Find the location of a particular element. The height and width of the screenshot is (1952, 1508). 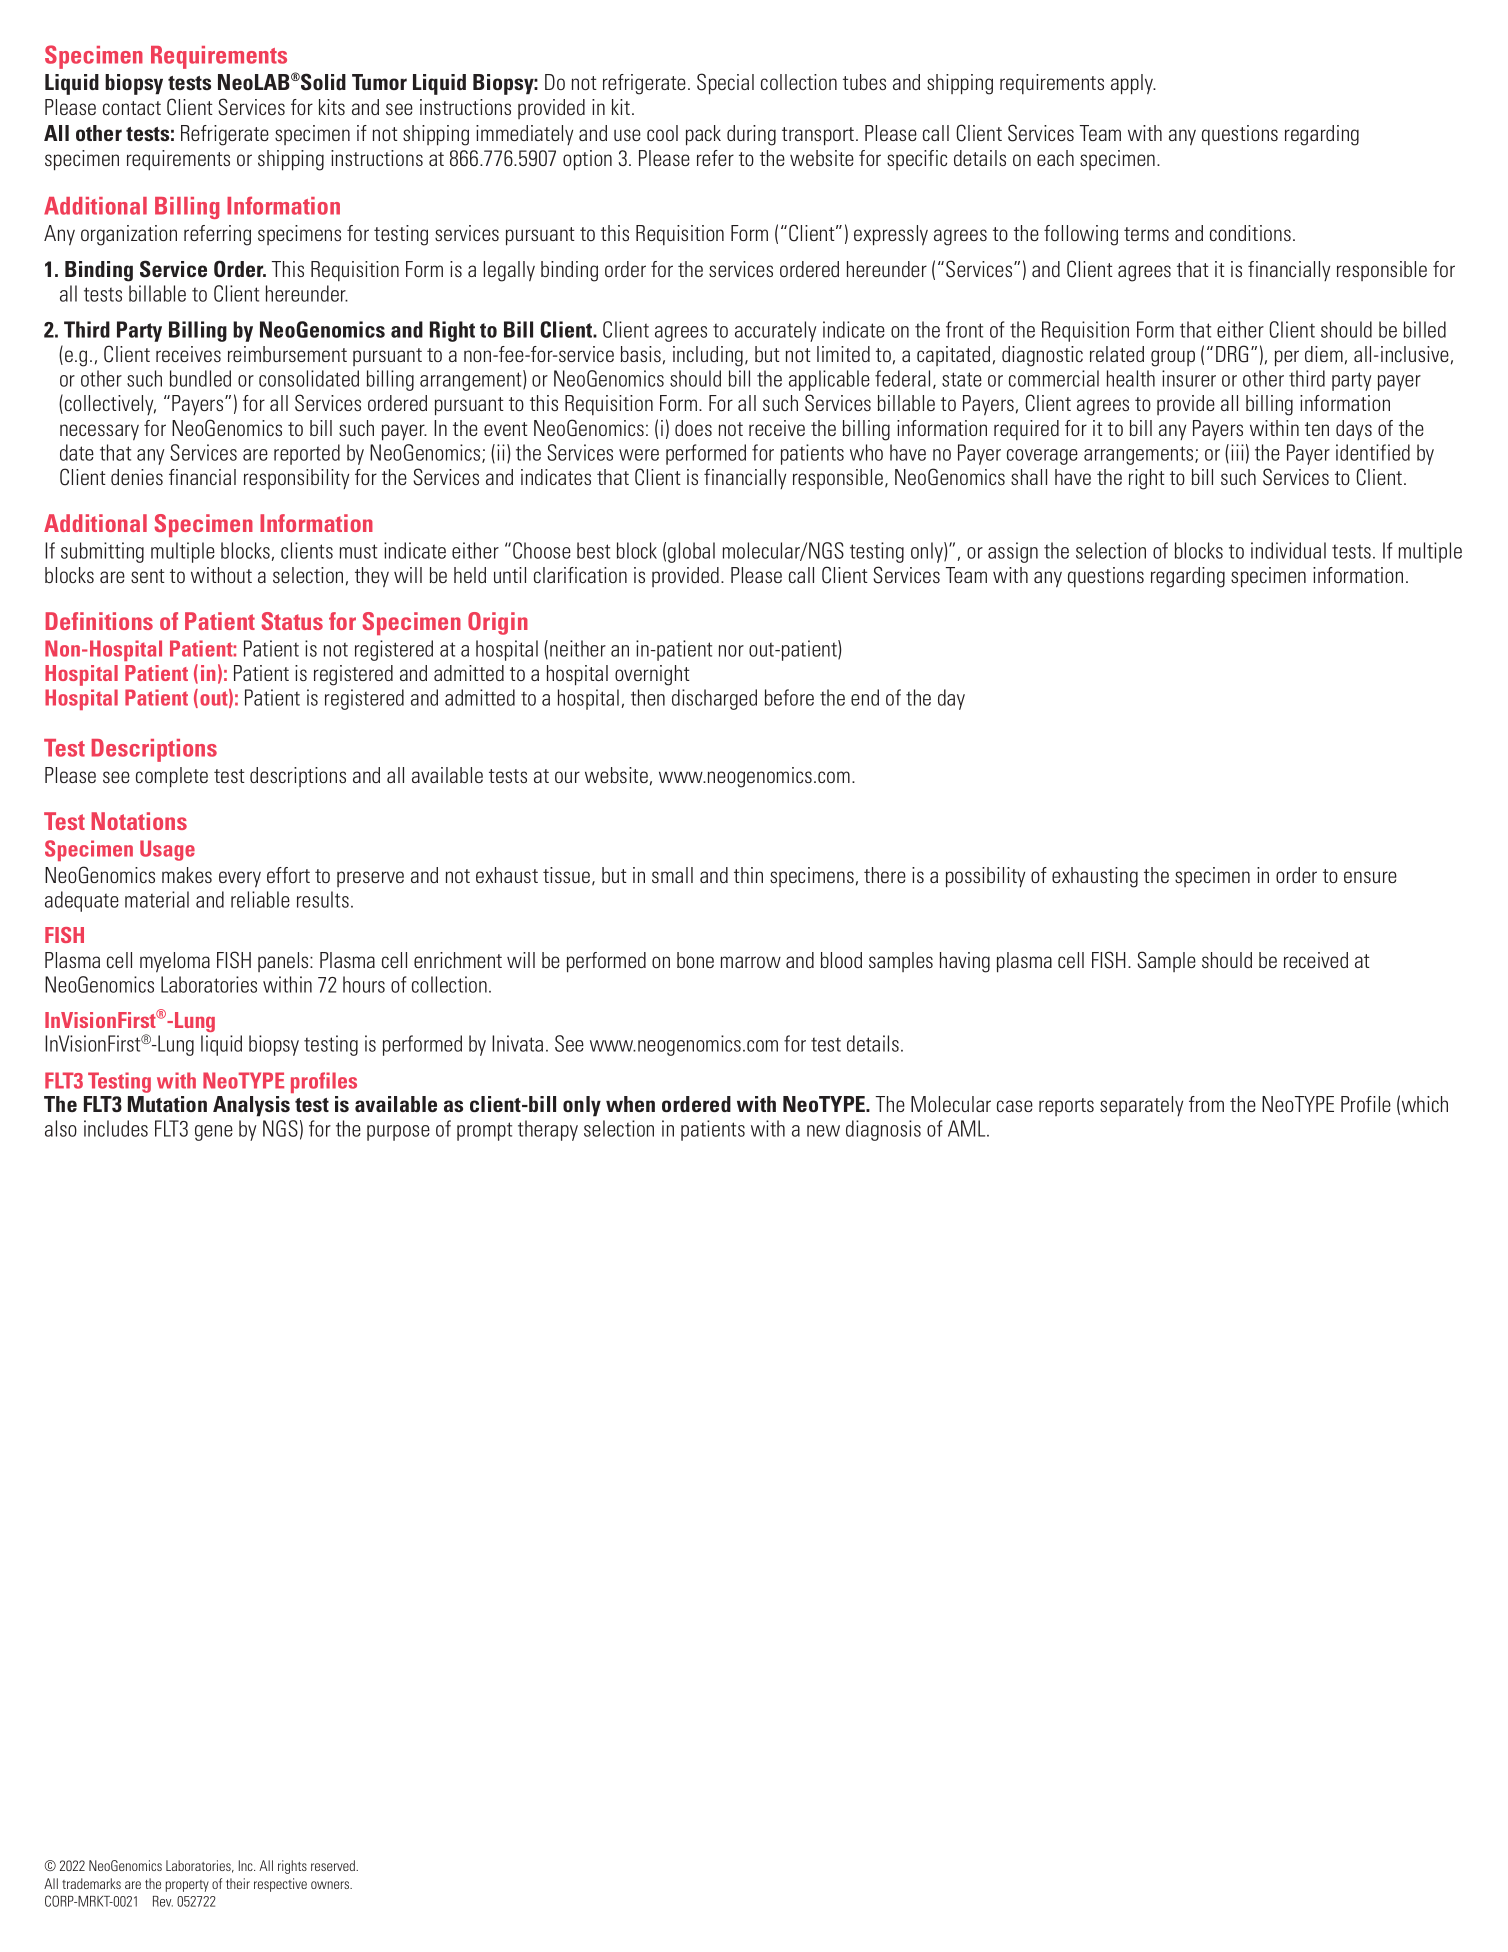

apply is located at coordinates (1133, 84).
